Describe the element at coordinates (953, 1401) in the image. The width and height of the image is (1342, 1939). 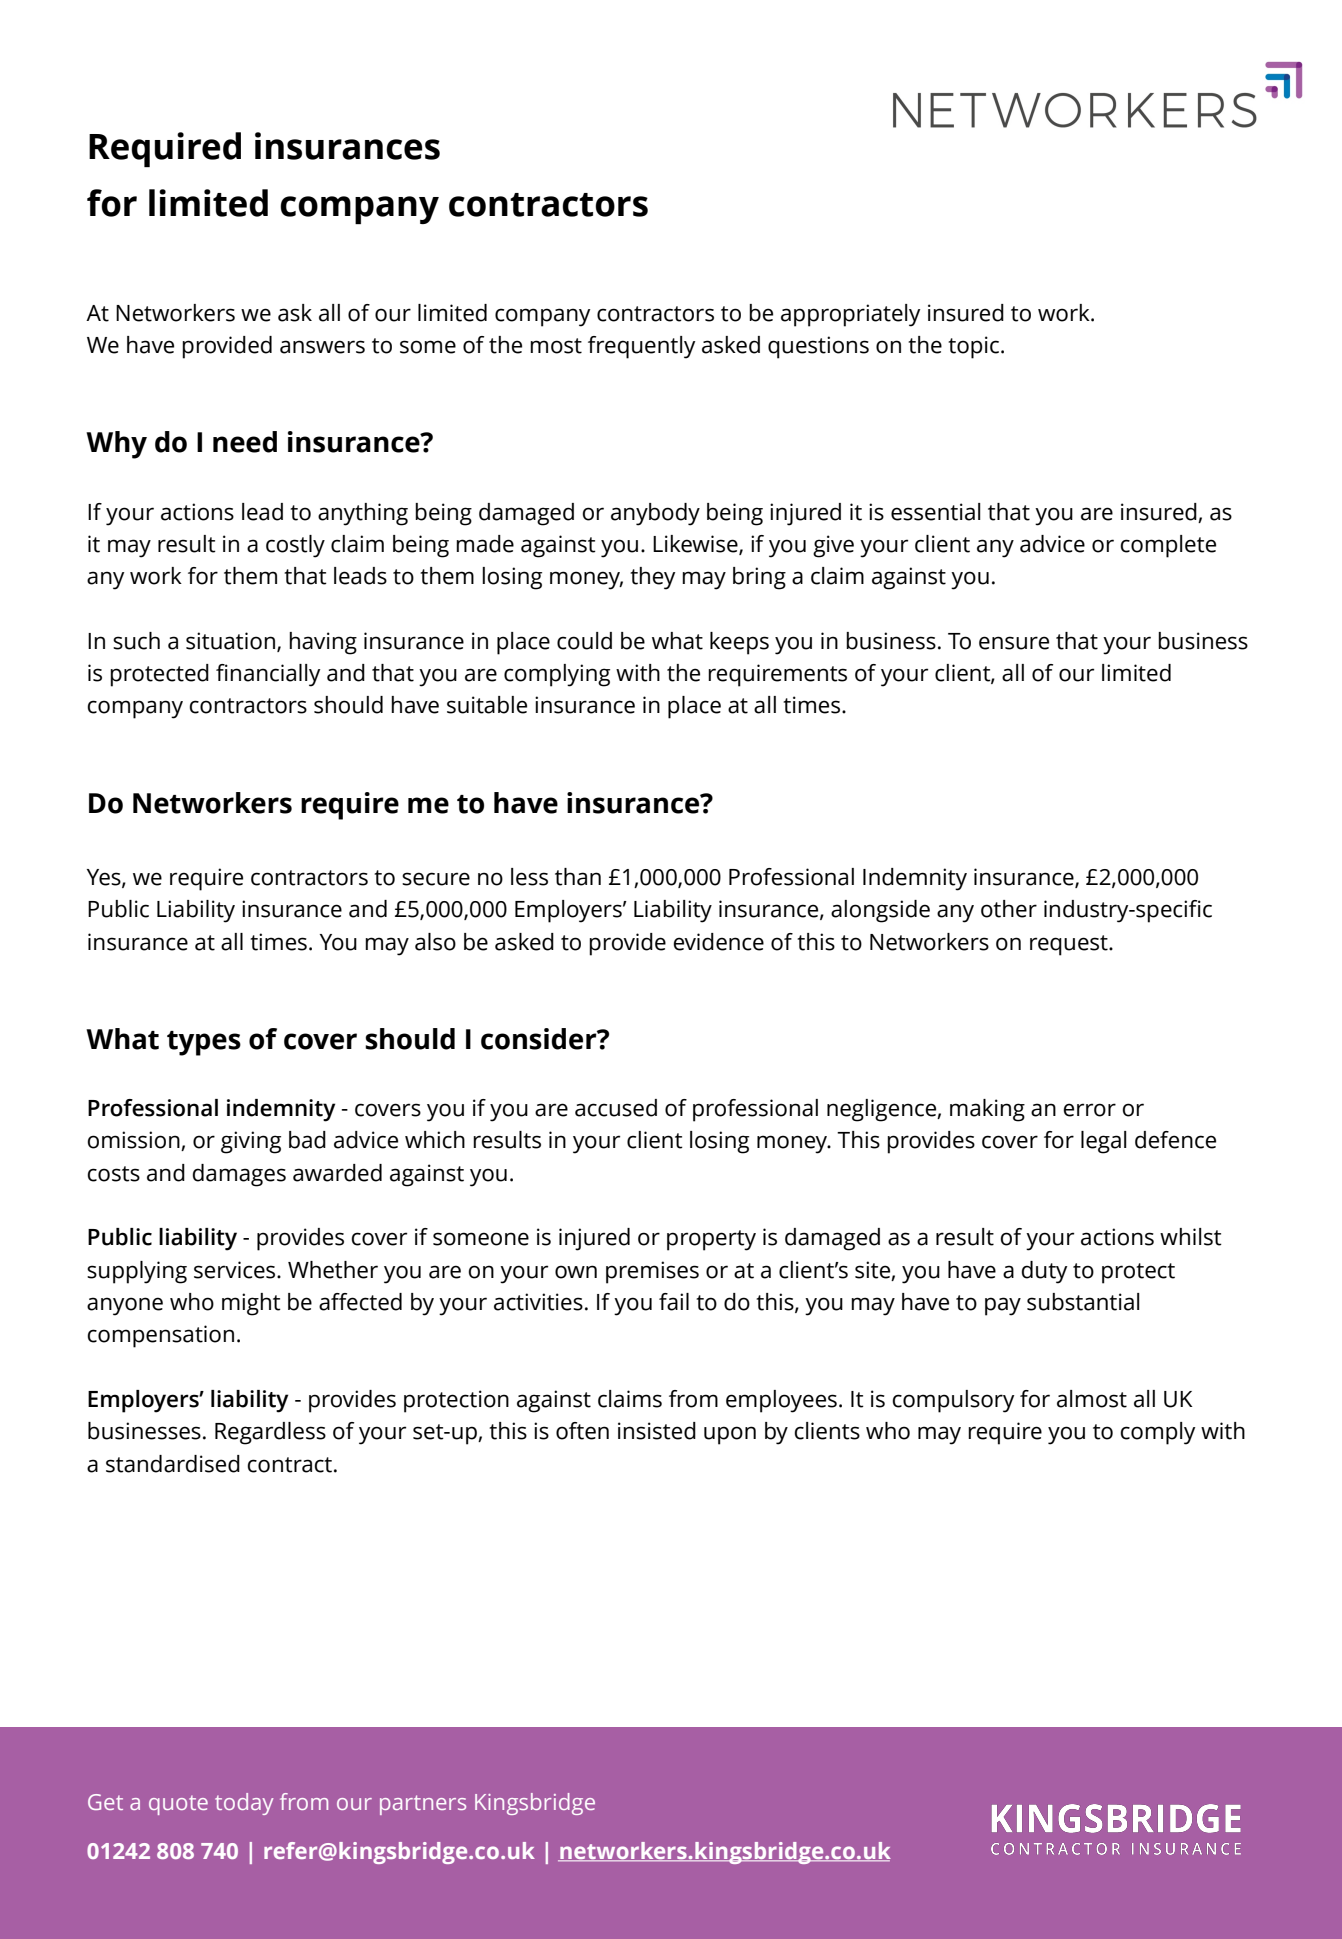
I see `compulsory` at that location.
